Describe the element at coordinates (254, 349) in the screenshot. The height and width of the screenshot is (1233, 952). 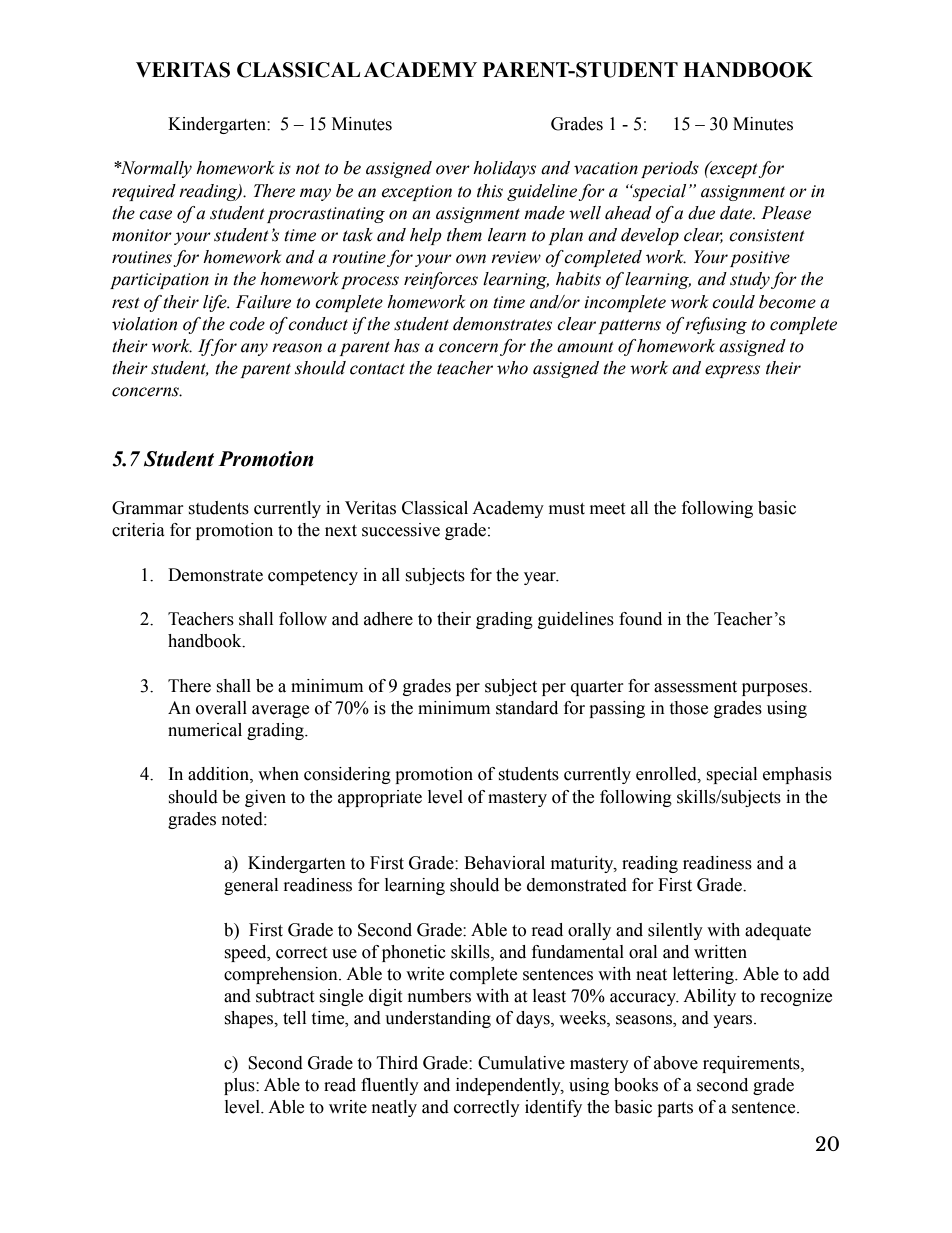
I see `any` at that location.
